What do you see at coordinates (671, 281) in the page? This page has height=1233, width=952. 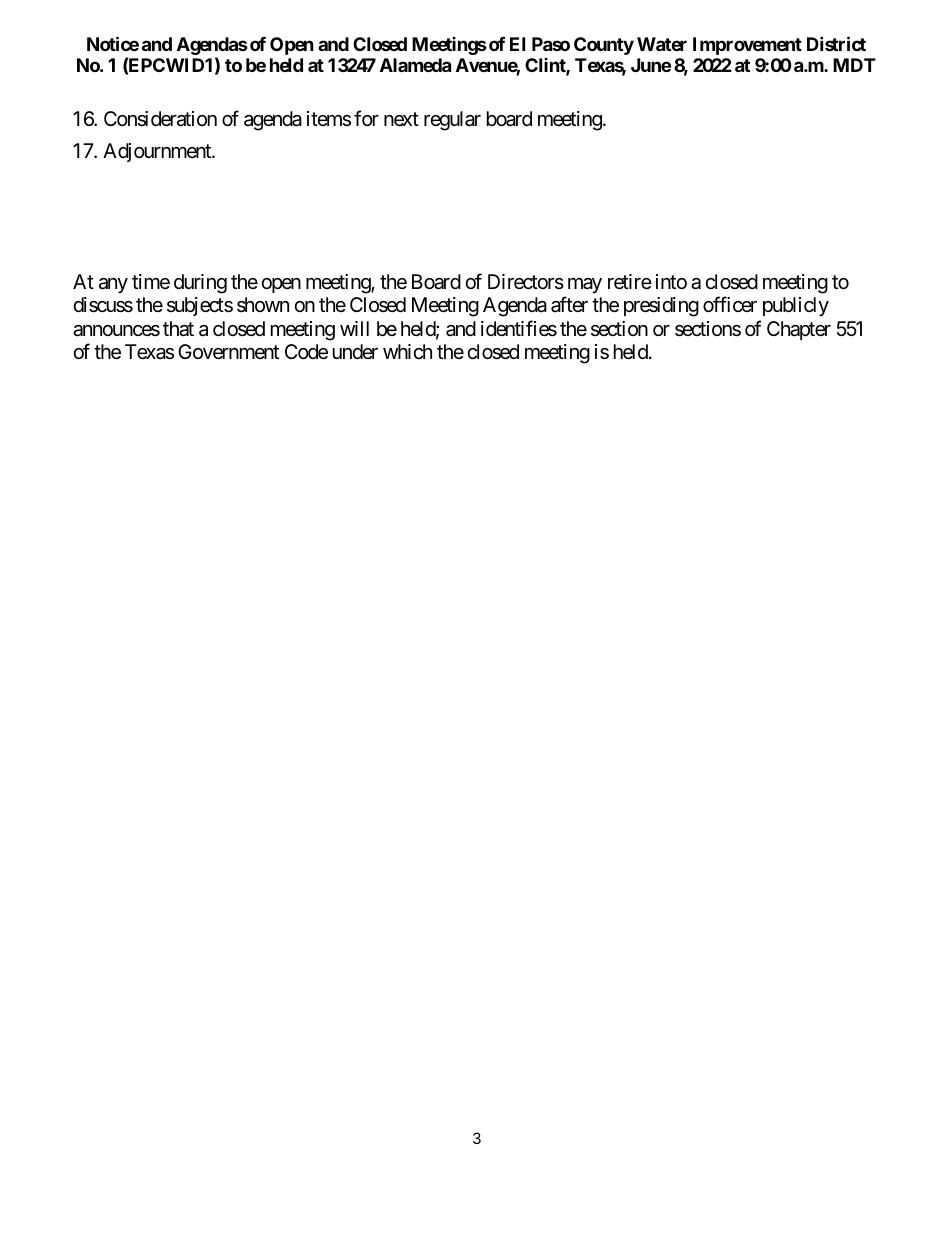 I see `into` at bounding box center [671, 281].
